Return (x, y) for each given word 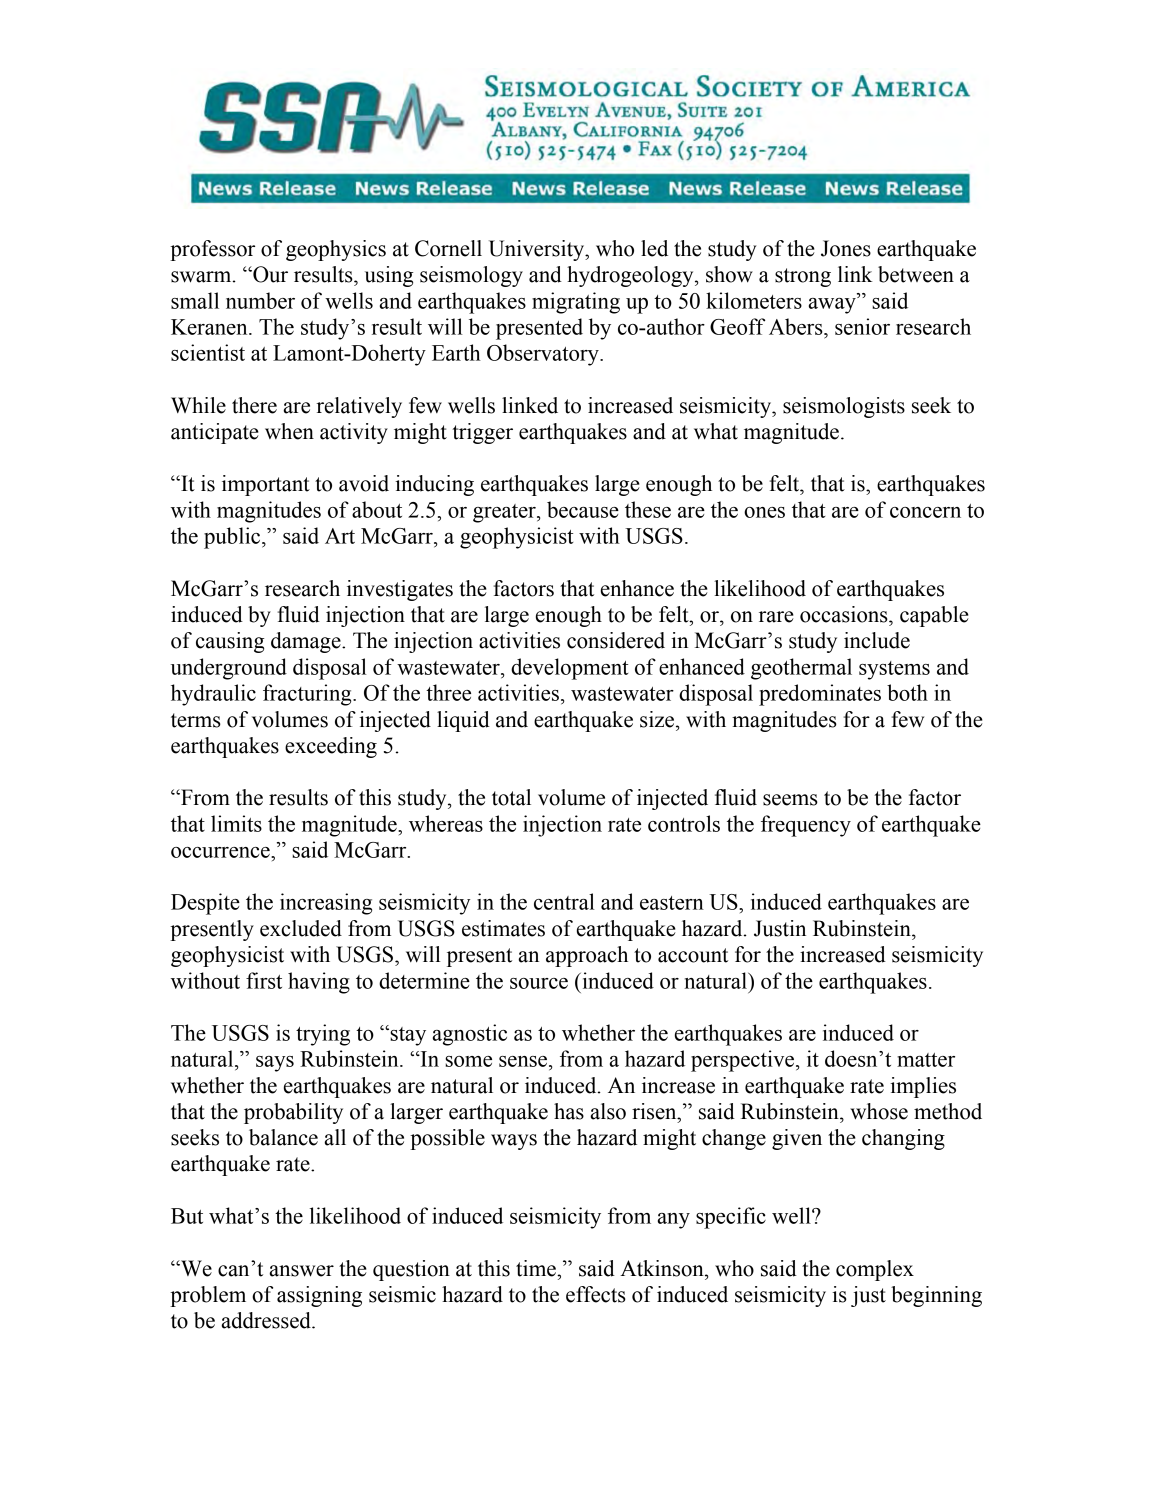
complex (875, 1270)
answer (301, 1271)
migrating (576, 303)
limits (236, 823)
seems (790, 800)
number (260, 300)
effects (596, 1294)
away (833, 305)
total (511, 797)
